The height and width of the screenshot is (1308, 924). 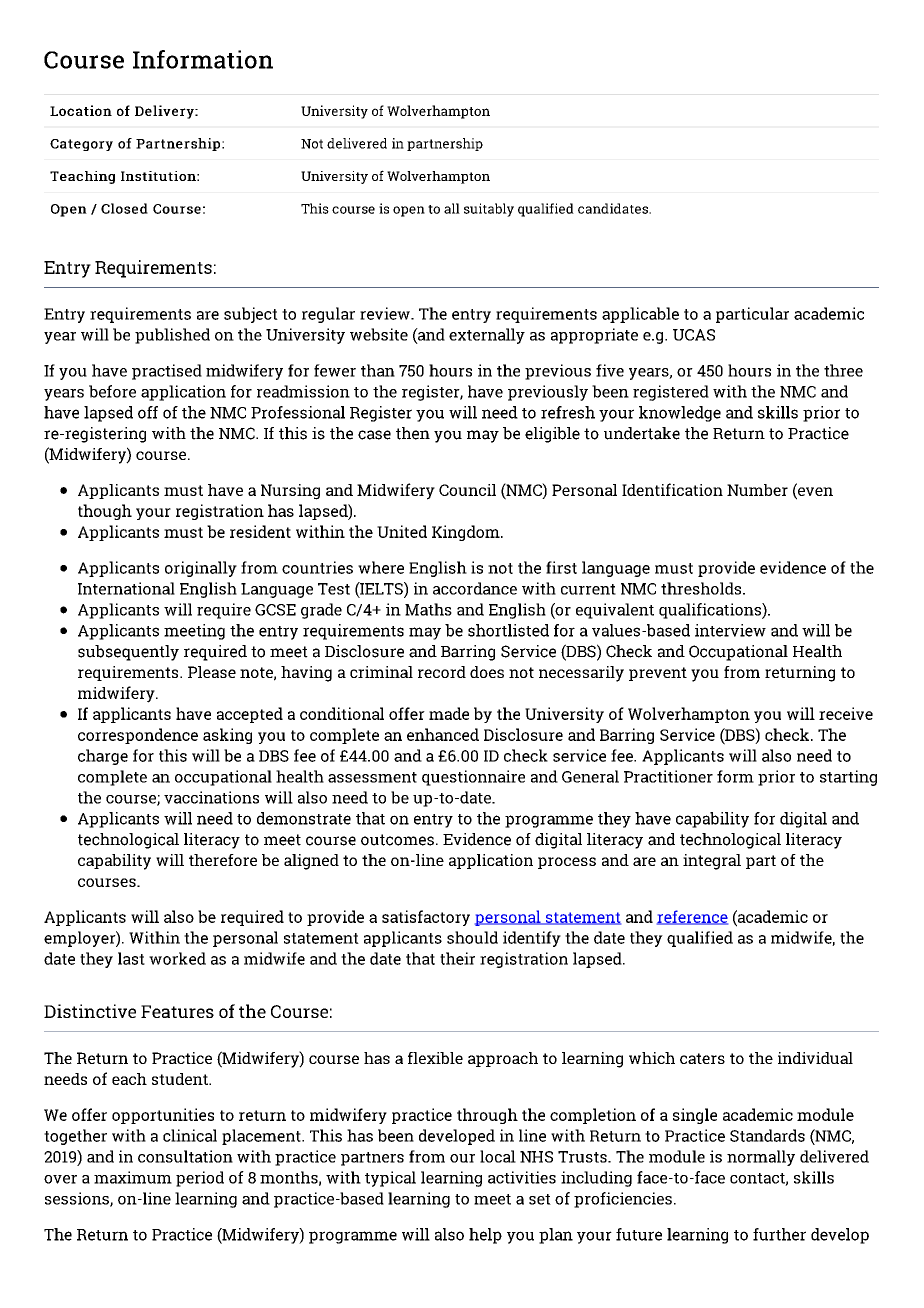 I want to click on record, so click(x=442, y=672).
